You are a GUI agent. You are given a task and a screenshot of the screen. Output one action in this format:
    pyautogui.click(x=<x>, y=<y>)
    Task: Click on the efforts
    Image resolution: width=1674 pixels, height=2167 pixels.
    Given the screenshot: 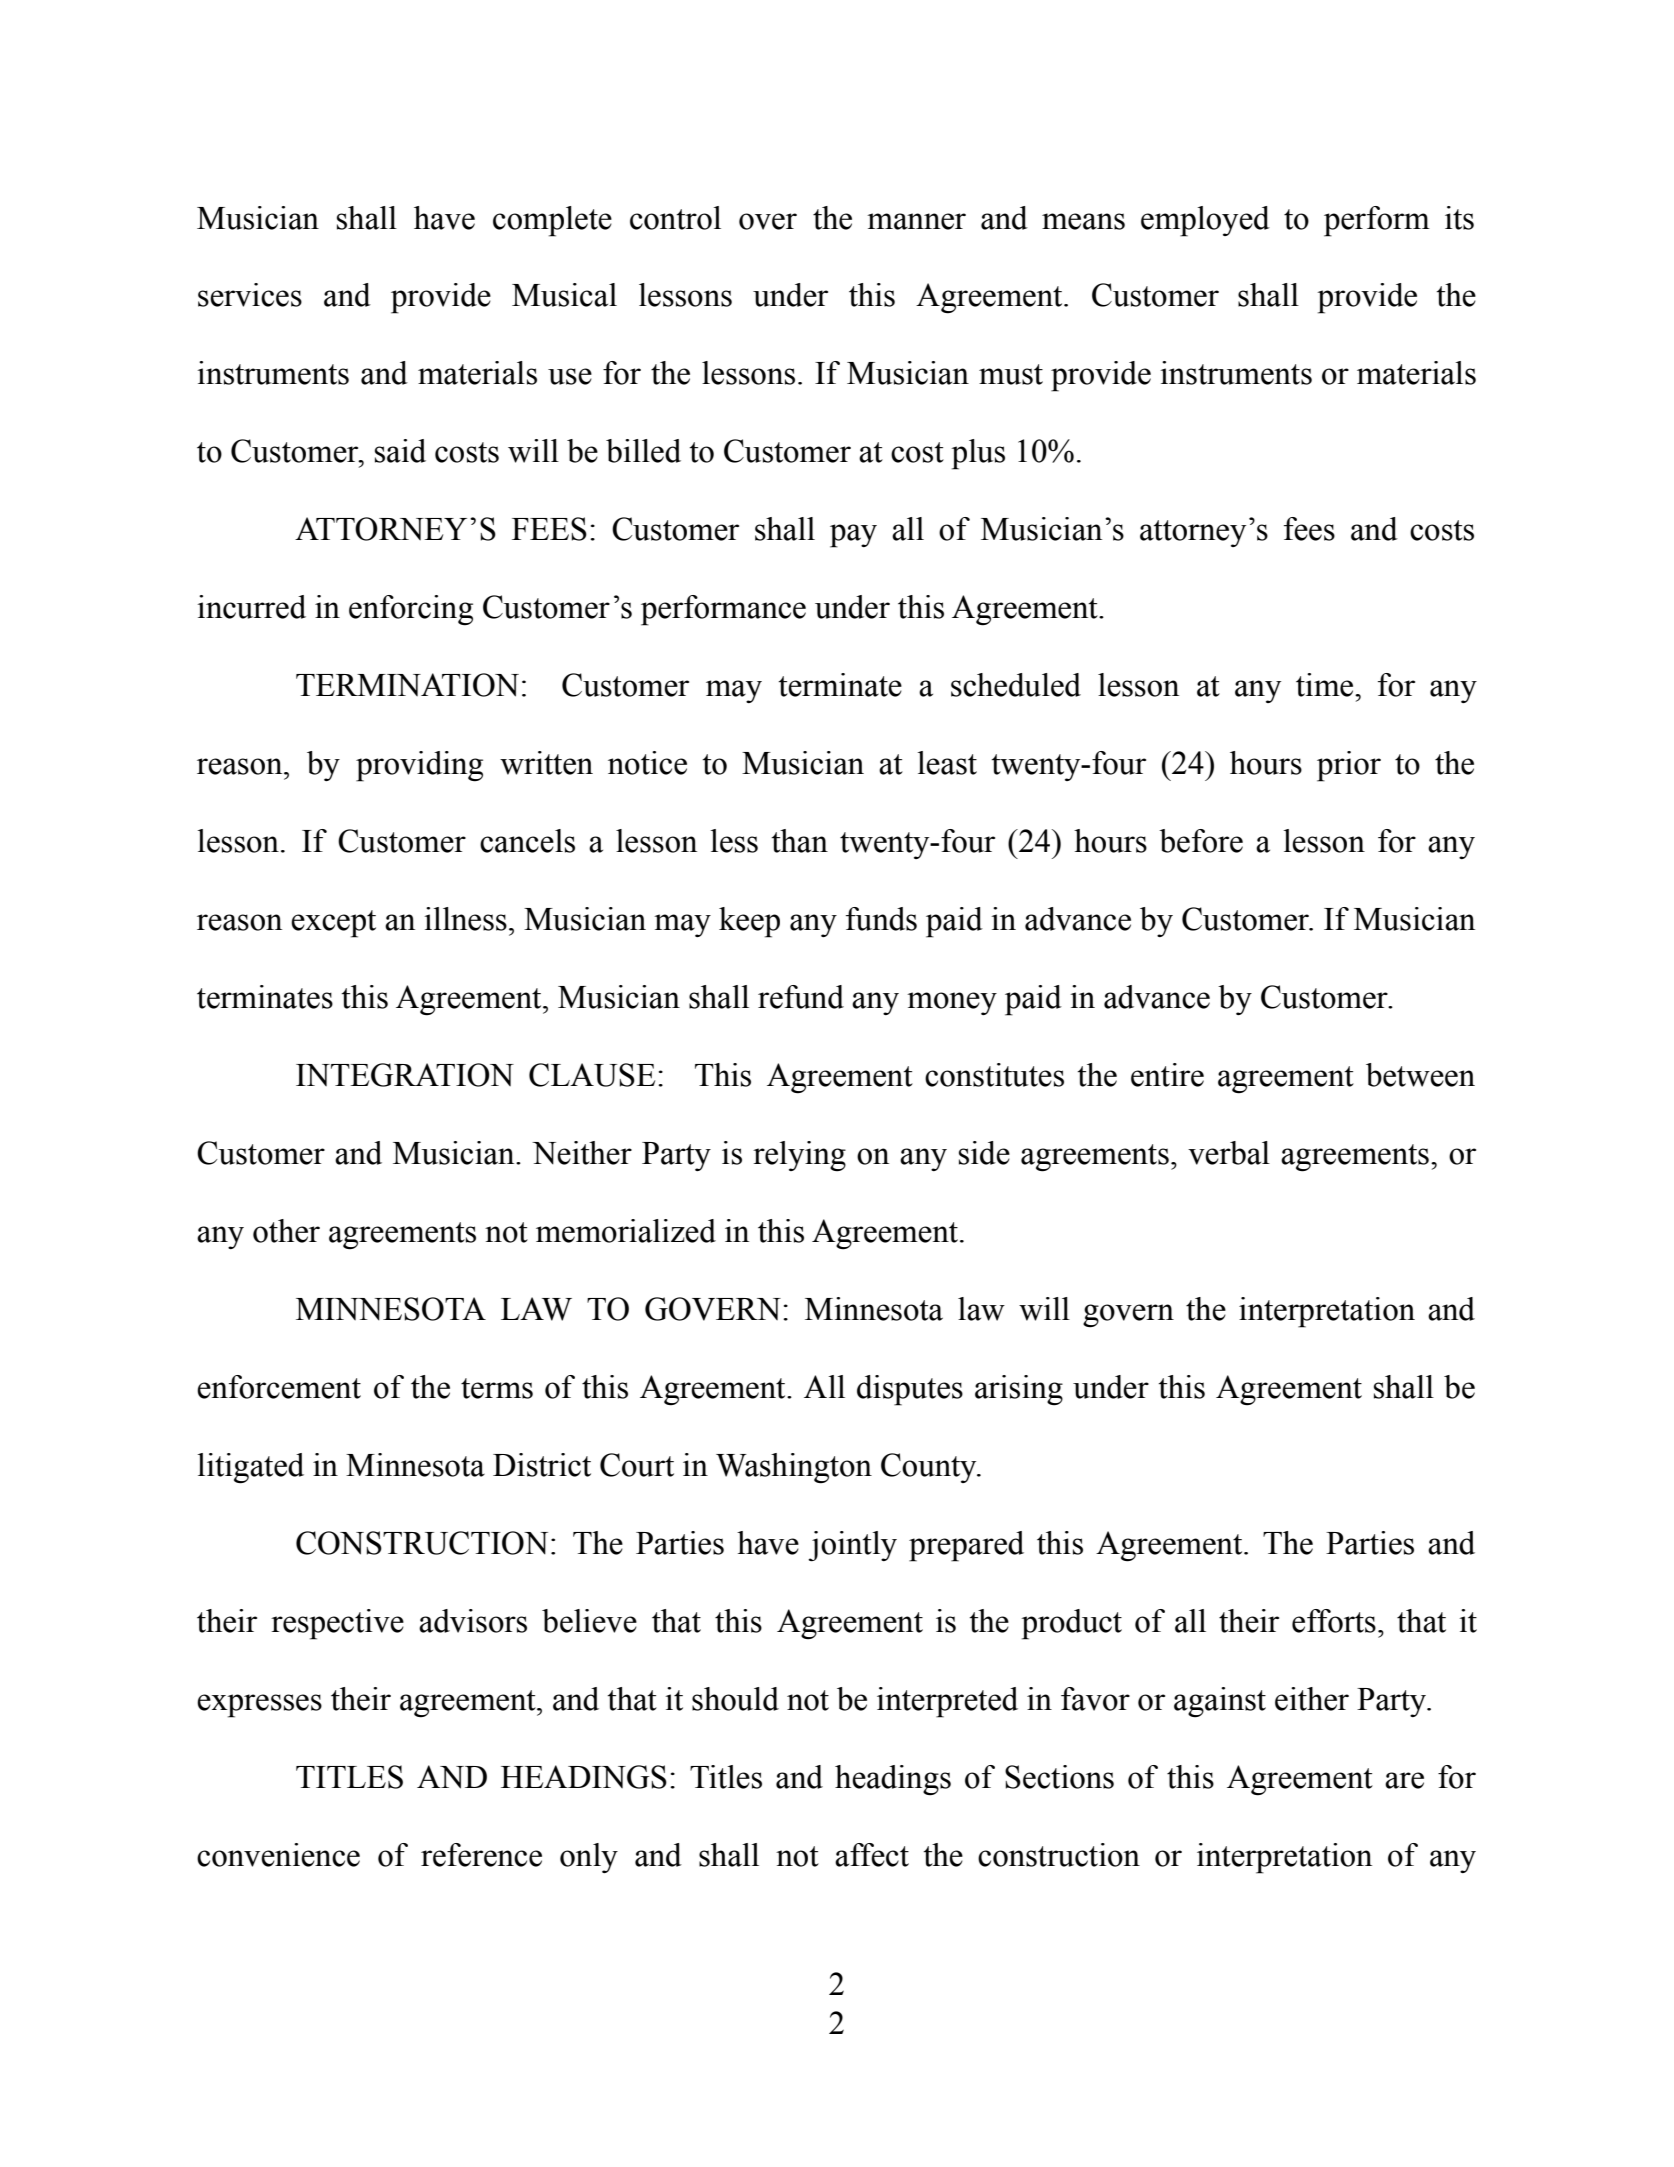 What is the action you would take?
    pyautogui.click(x=1334, y=1621)
